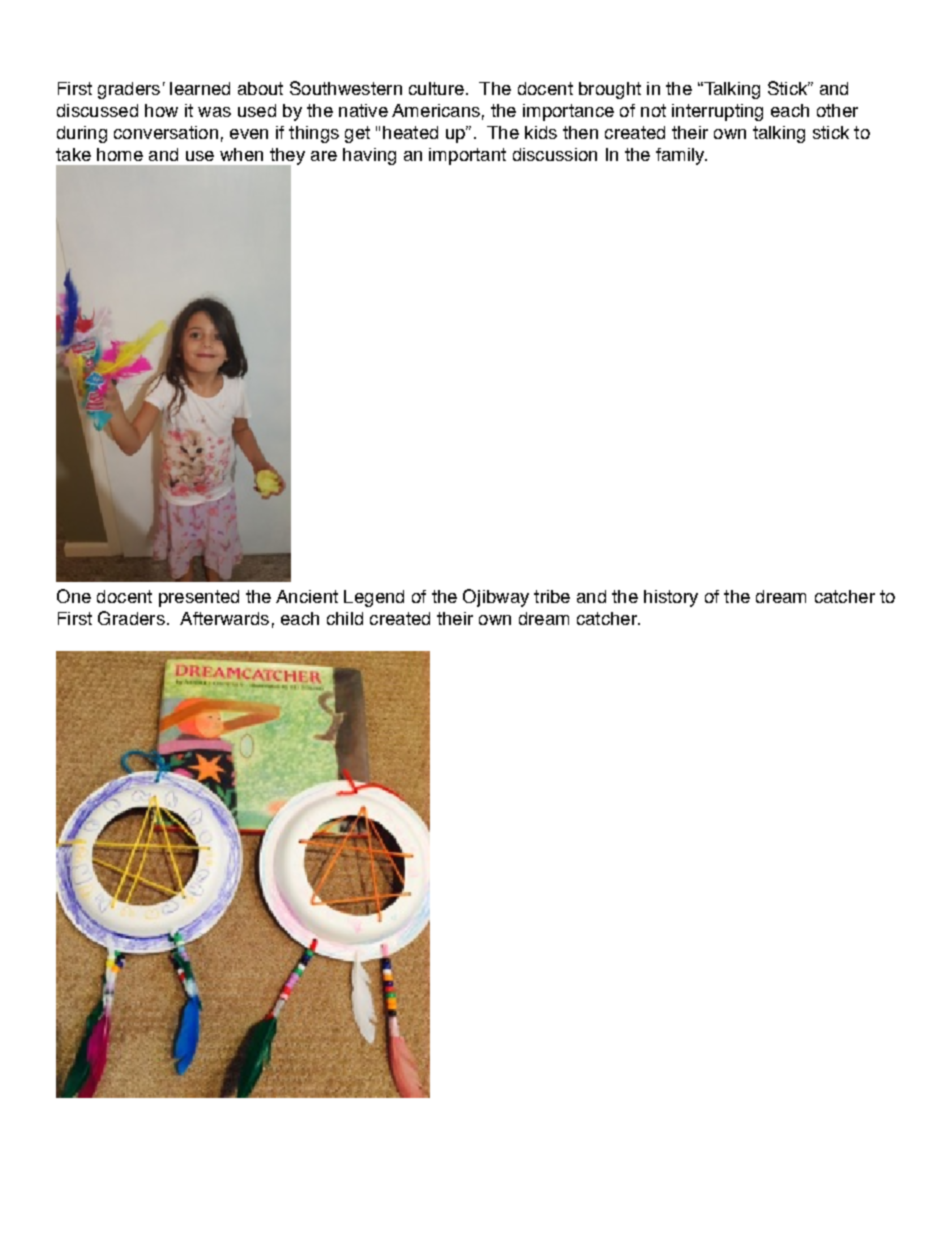 This page has width=952, height=1233. Describe the element at coordinates (671, 598) in the page. I see `history` at that location.
